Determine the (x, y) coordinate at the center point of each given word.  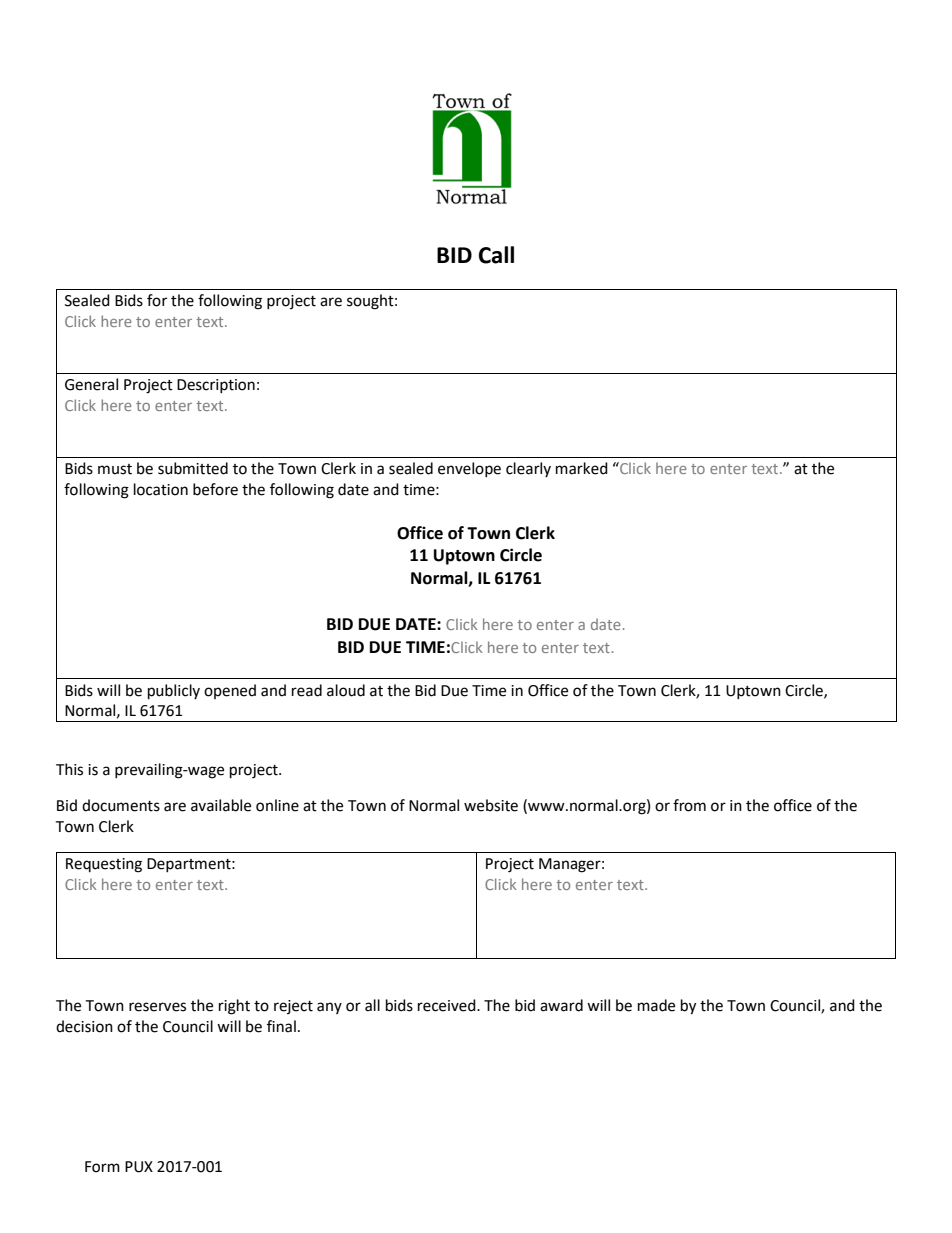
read (307, 690)
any (329, 1008)
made (656, 1005)
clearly (528, 469)
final (281, 1026)
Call (496, 255)
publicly (174, 692)
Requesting (104, 865)
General (91, 384)
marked (582, 468)
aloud (346, 690)
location (161, 489)
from (689, 805)
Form (102, 1167)
